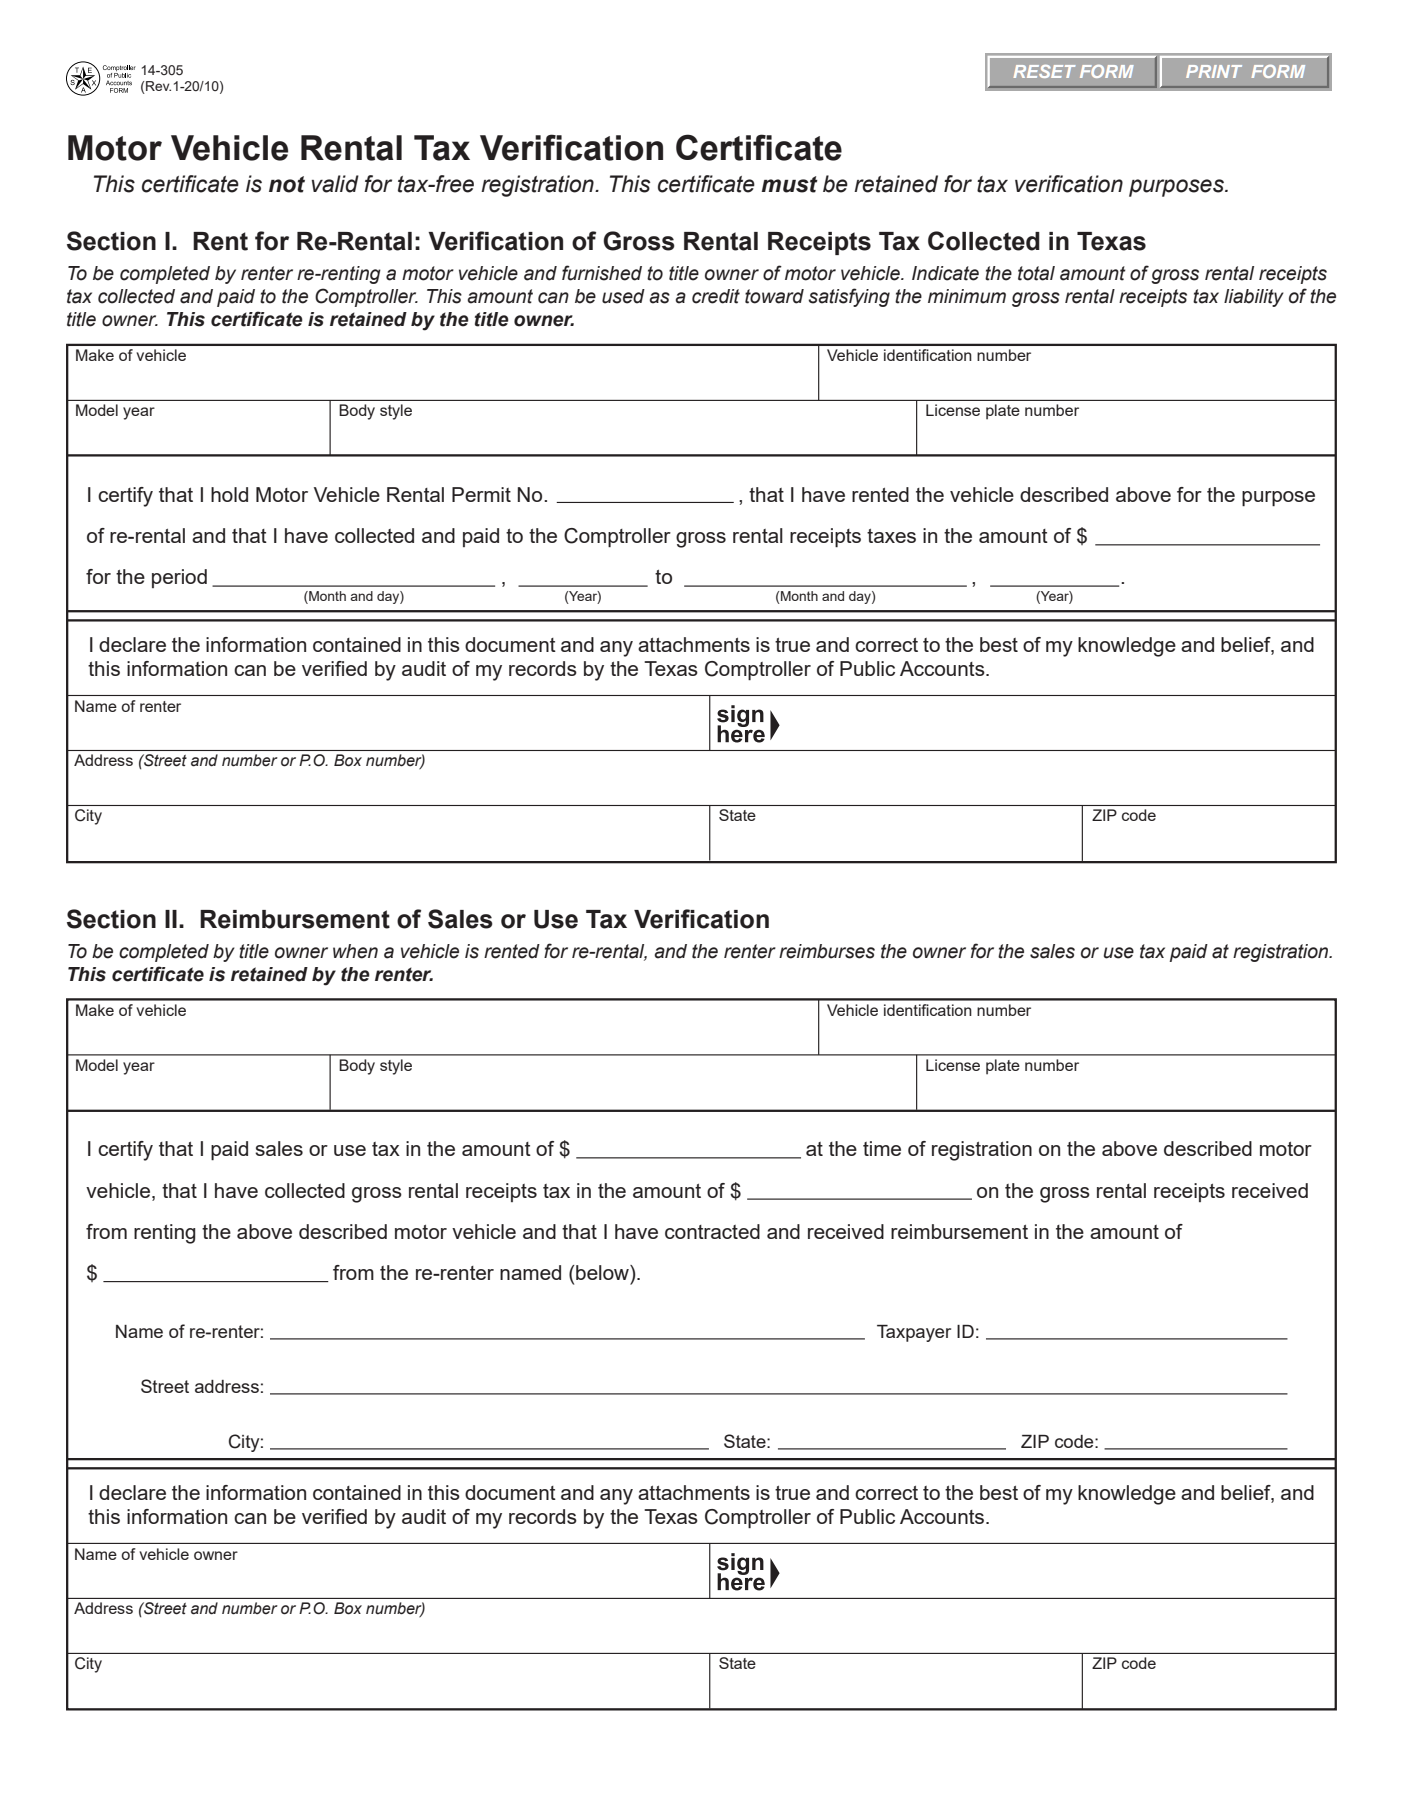  I want to click on below, so click(602, 1272).
